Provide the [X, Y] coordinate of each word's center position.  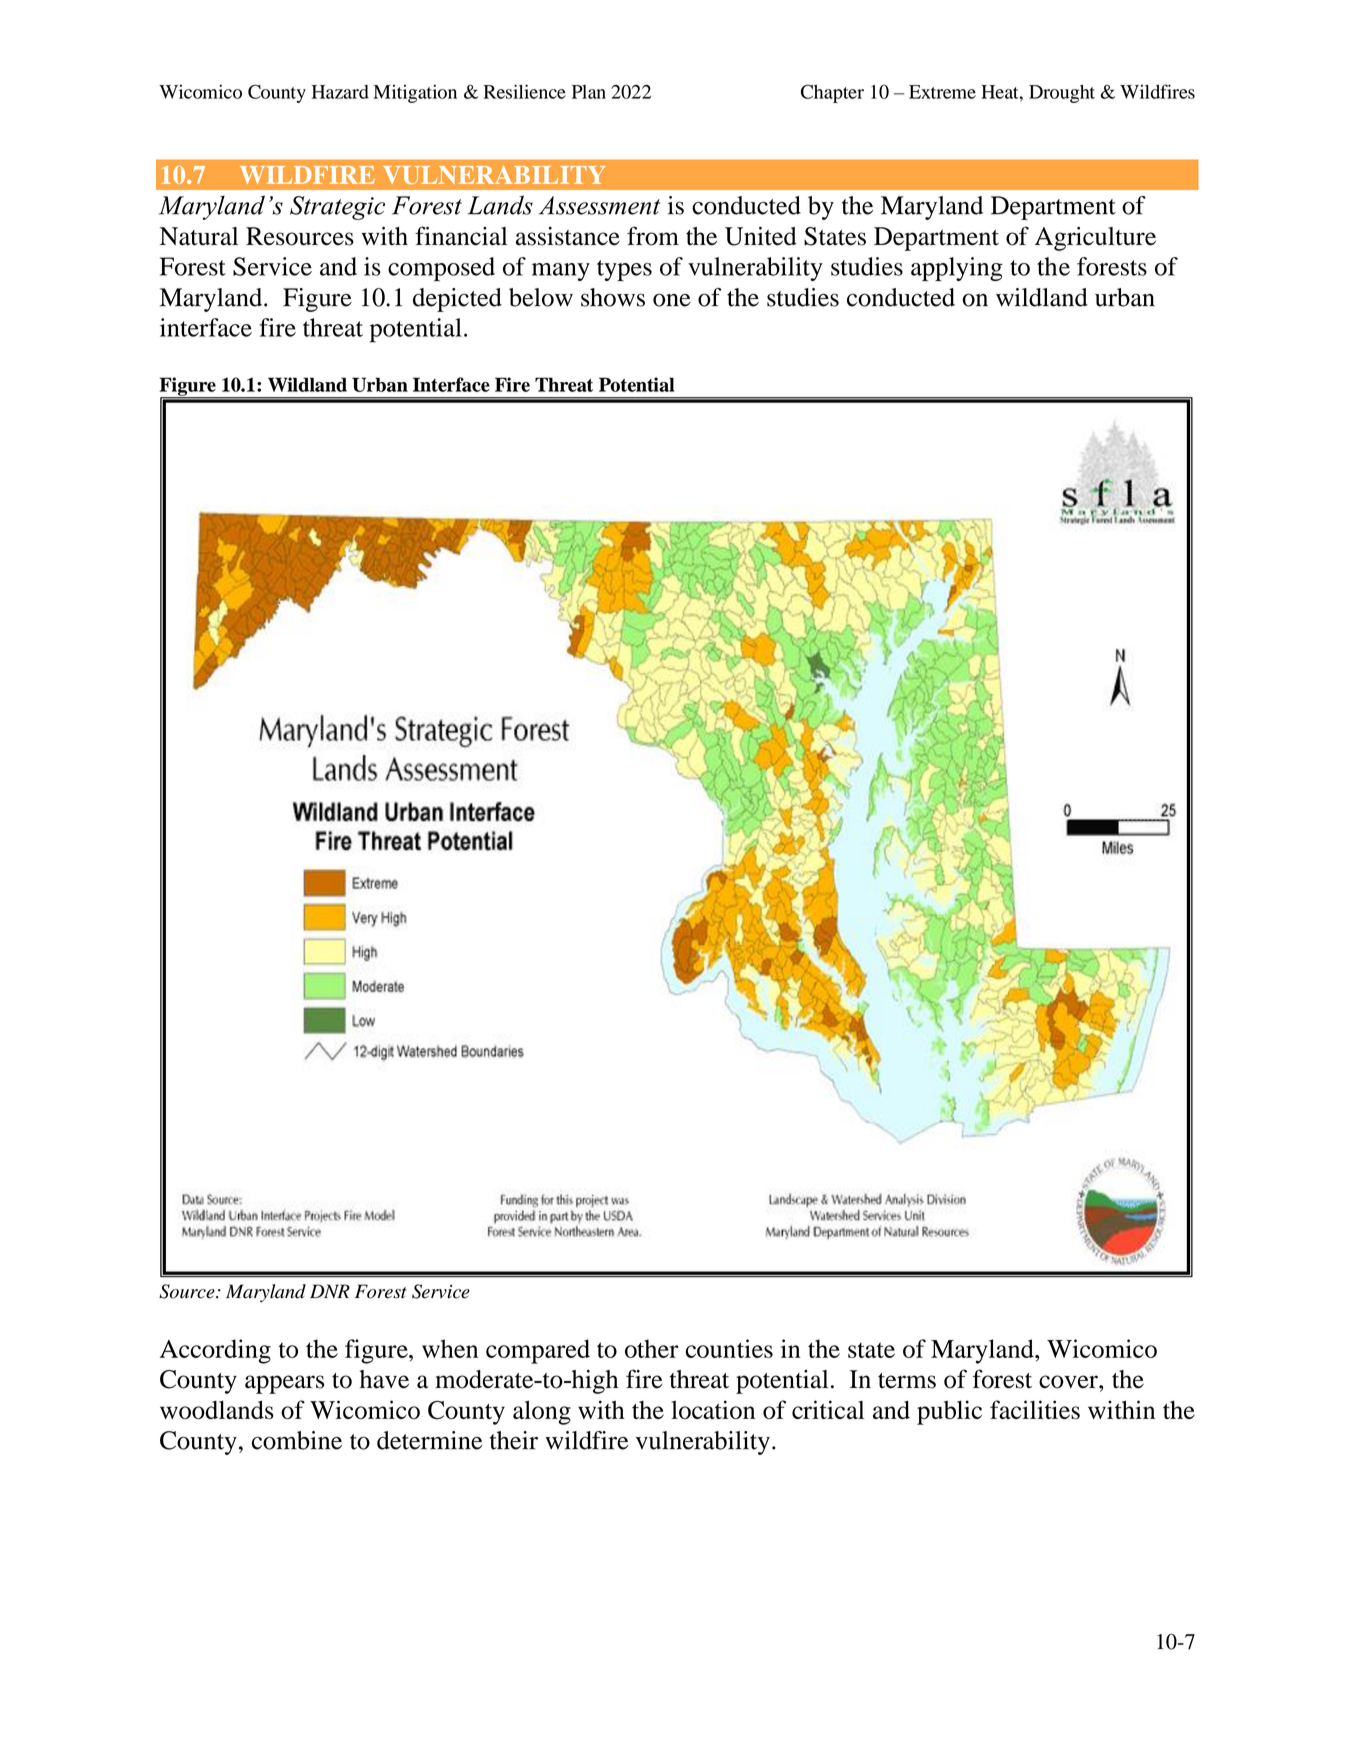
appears [284, 1384]
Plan [589, 92]
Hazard [340, 92]
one [672, 300]
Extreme [942, 92]
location [713, 1409]
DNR [330, 1291]
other [652, 1348]
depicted [457, 300]
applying [957, 269]
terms [907, 1381]
